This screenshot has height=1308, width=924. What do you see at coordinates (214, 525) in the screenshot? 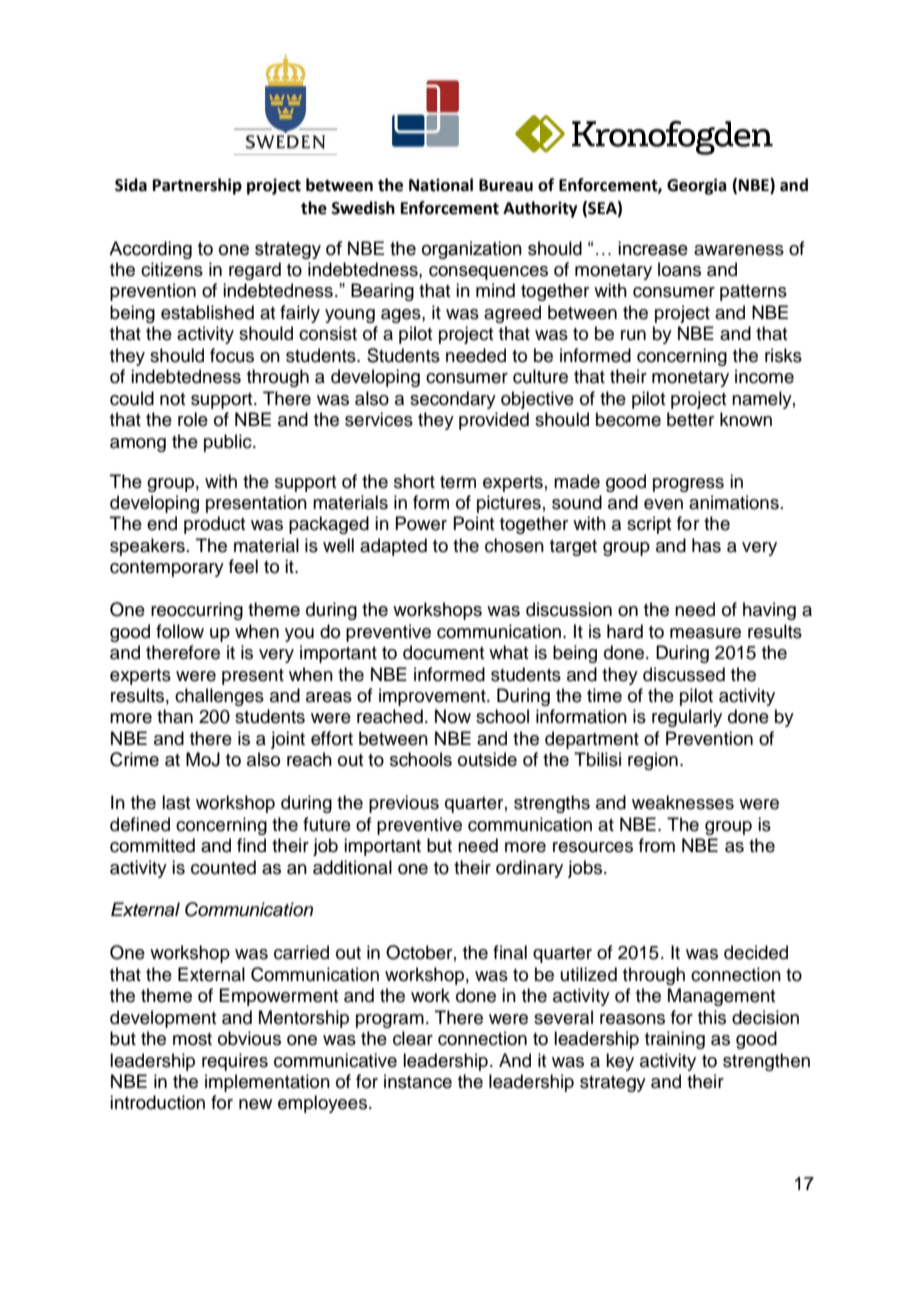
I see `product` at bounding box center [214, 525].
